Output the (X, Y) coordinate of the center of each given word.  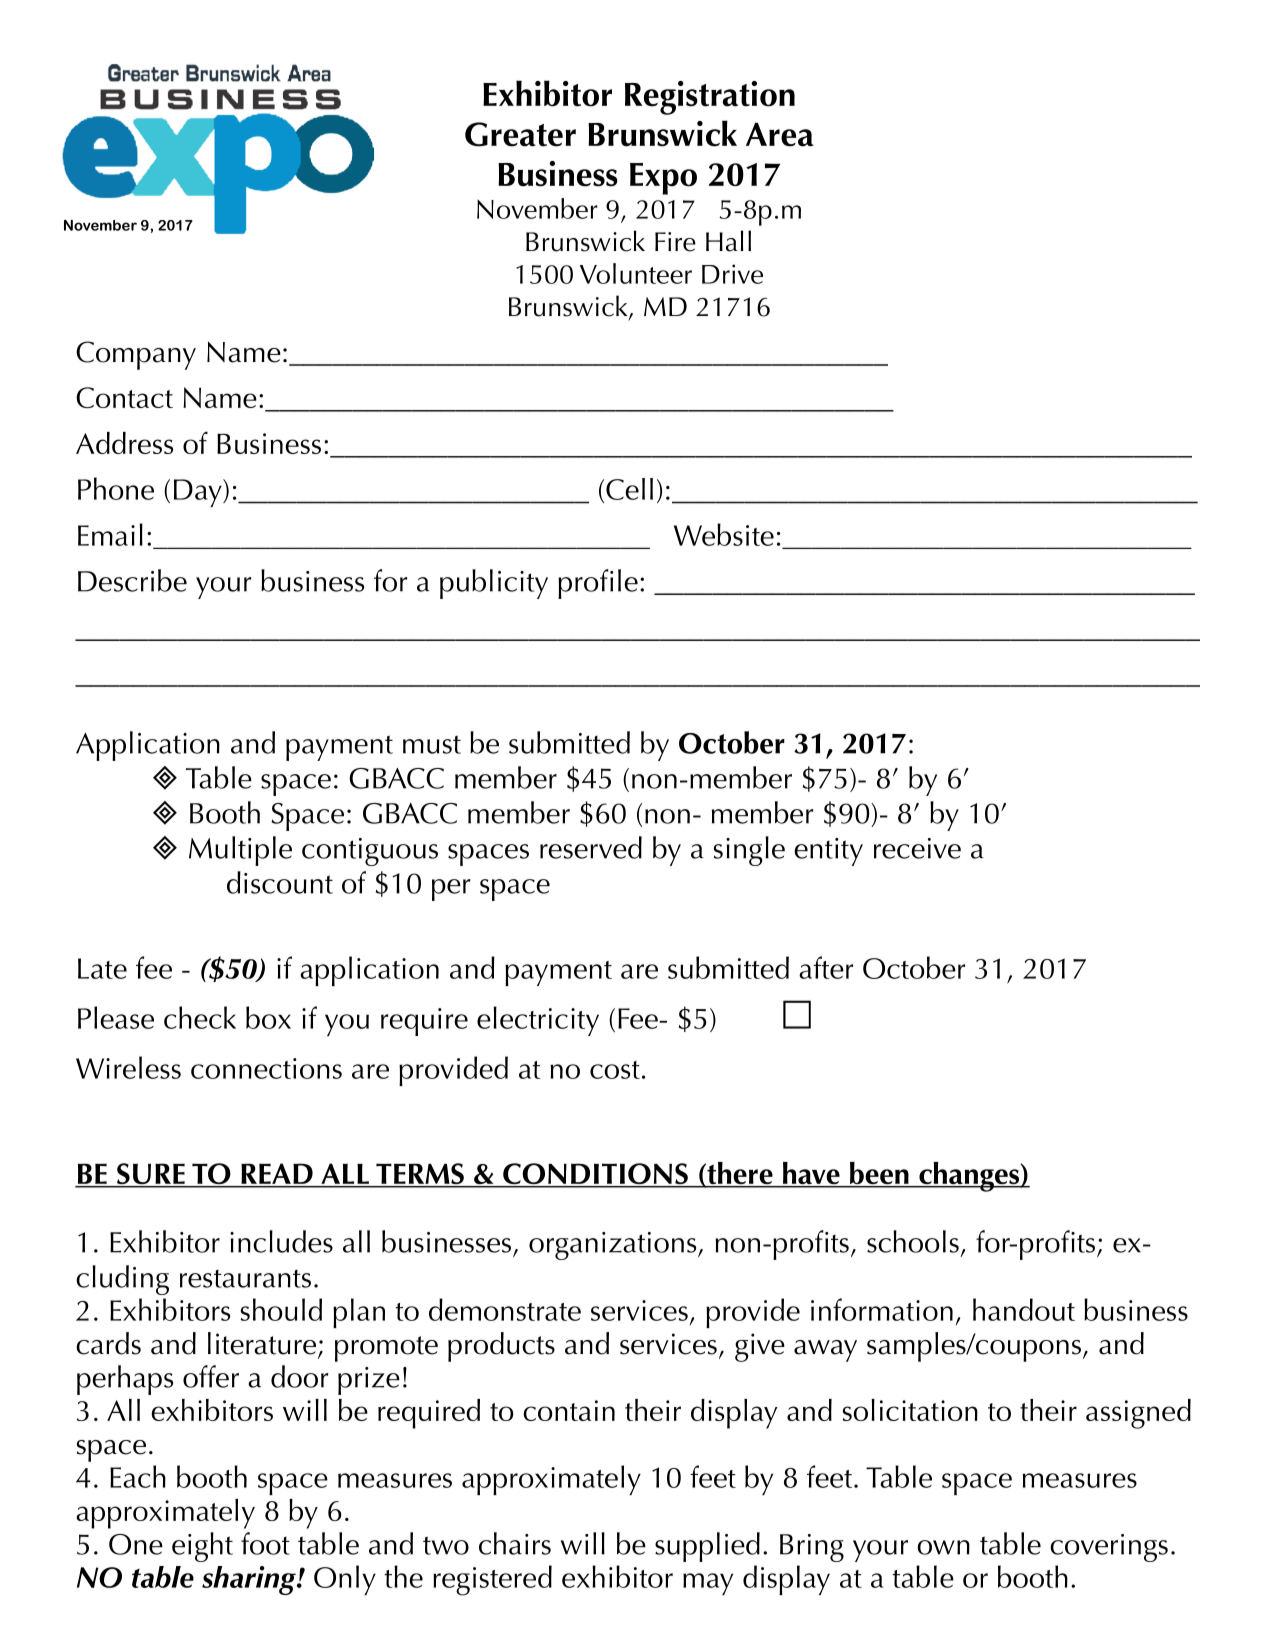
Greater (520, 134)
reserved (591, 847)
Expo (663, 179)
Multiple (240, 851)
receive (917, 848)
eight (202, 1547)
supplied (707, 1547)
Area (780, 135)
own (943, 1547)
